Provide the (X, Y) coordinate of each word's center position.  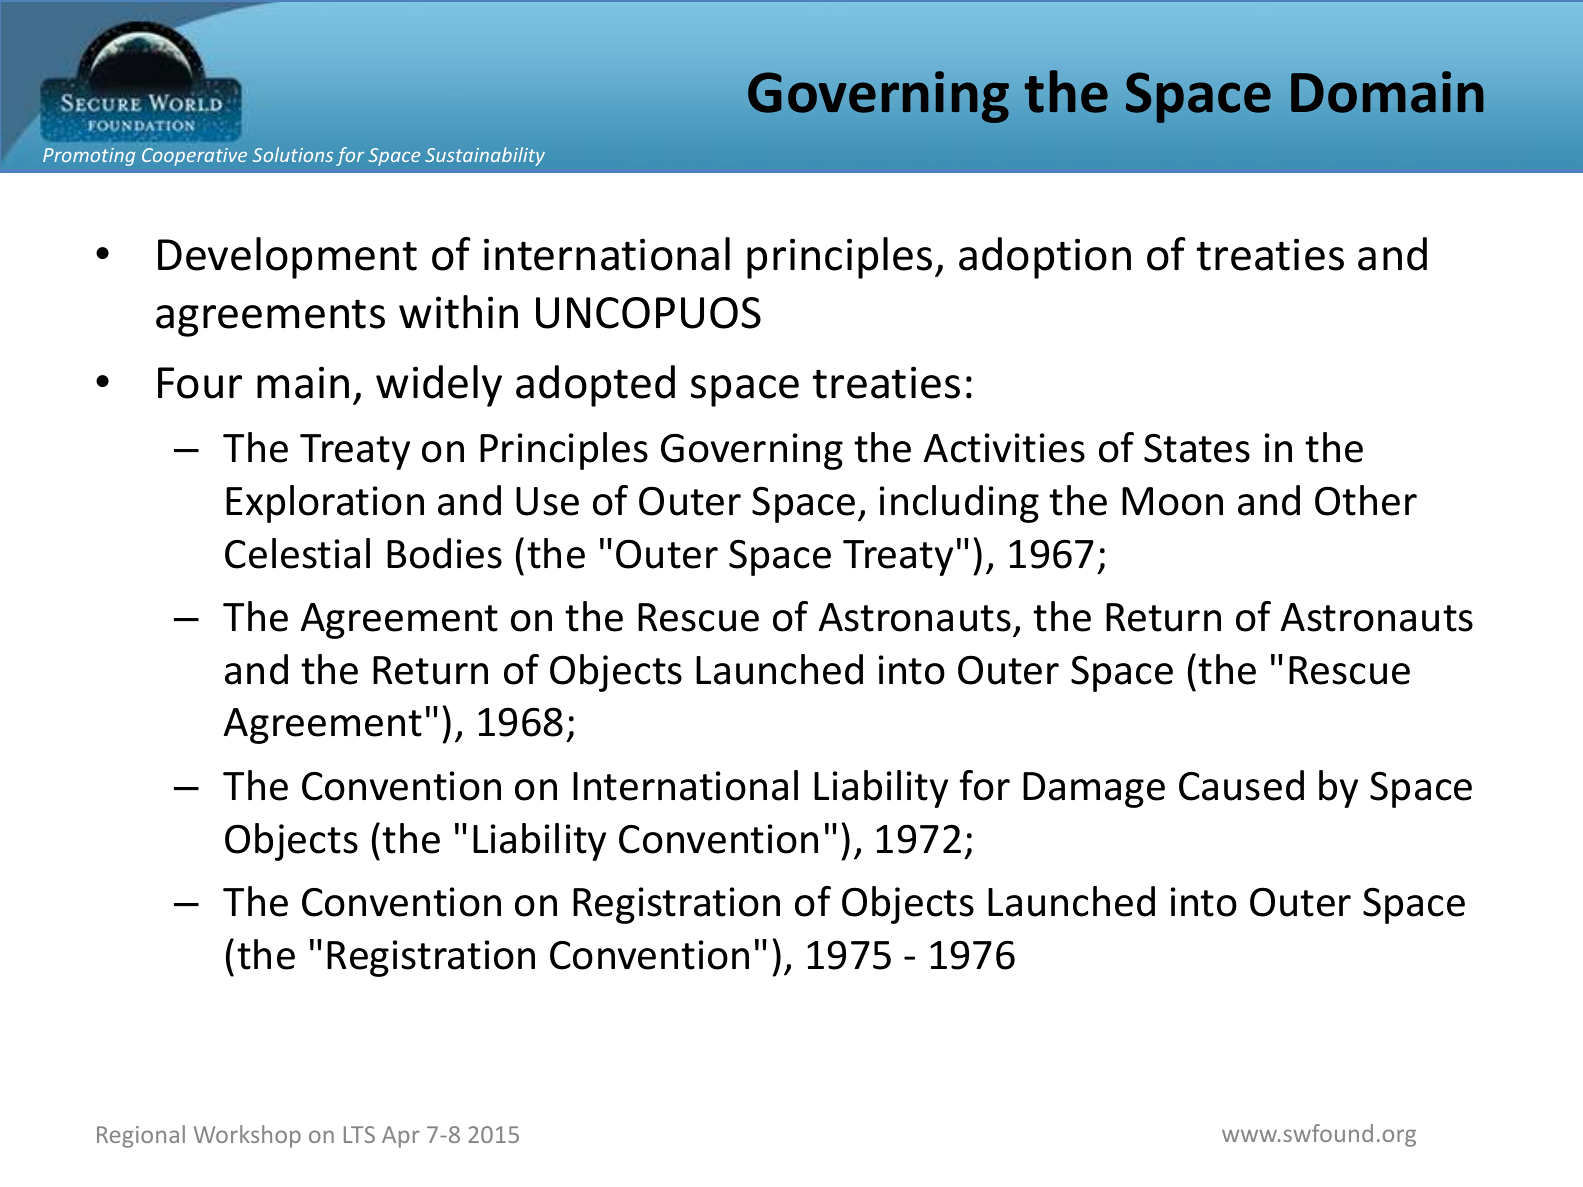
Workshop (247, 1136)
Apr (401, 1137)
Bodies (444, 553)
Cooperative (194, 157)
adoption (1045, 258)
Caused (1241, 785)
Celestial (297, 553)
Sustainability (485, 156)
